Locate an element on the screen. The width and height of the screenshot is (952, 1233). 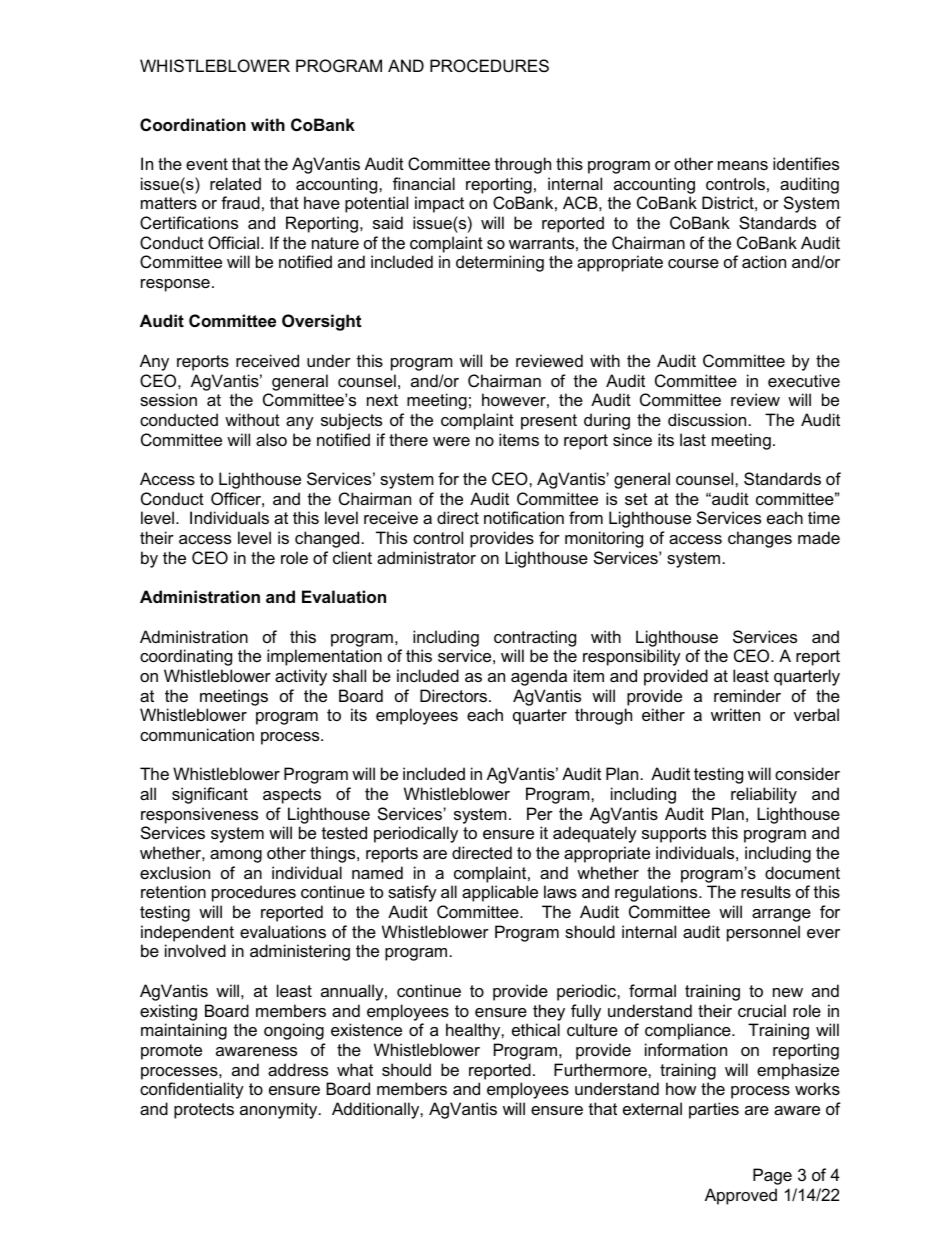
anonymity is located at coordinates (280, 1110).
